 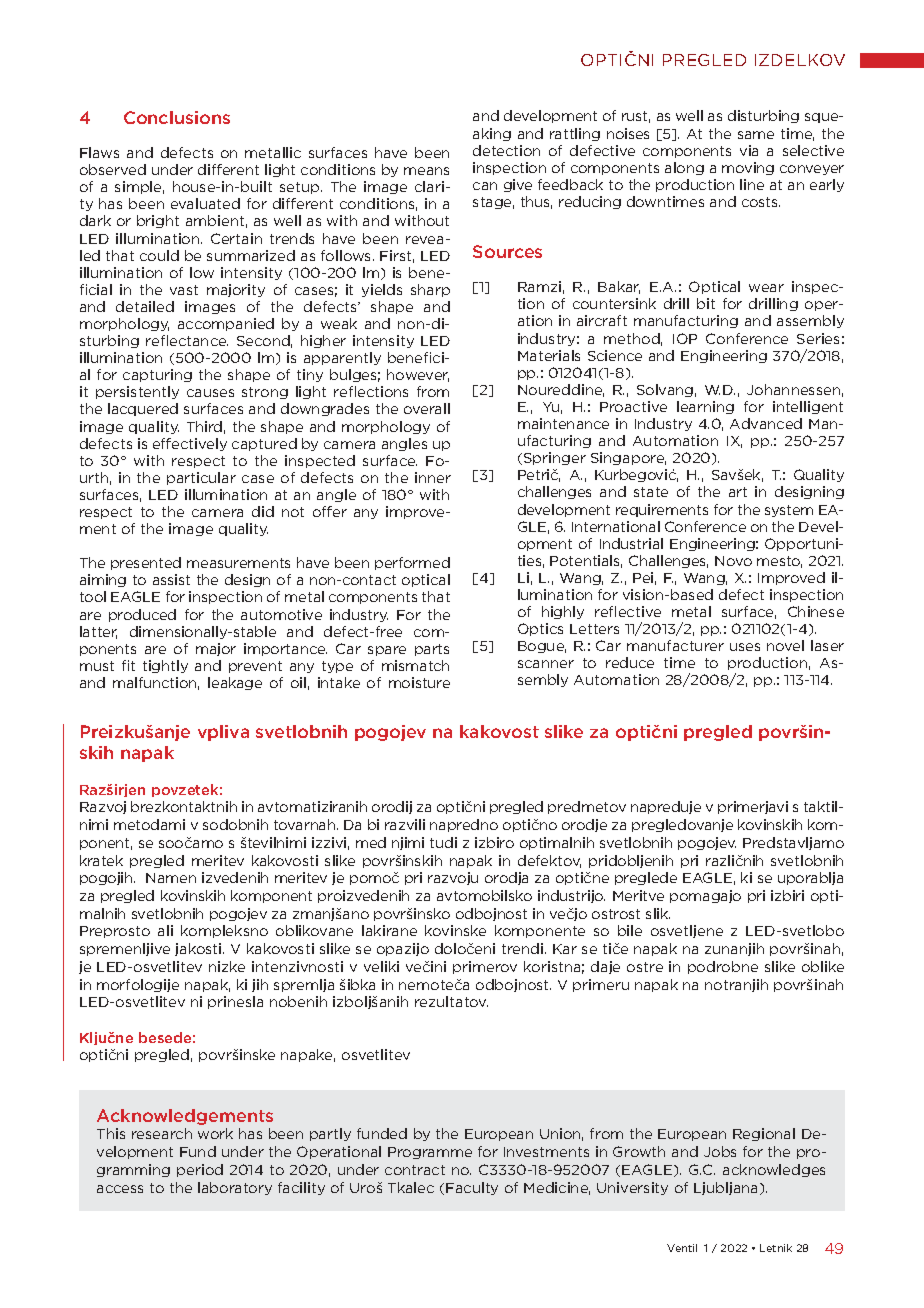 What do you see at coordinates (177, 117) in the document?
I see `Conclusions` at bounding box center [177, 117].
